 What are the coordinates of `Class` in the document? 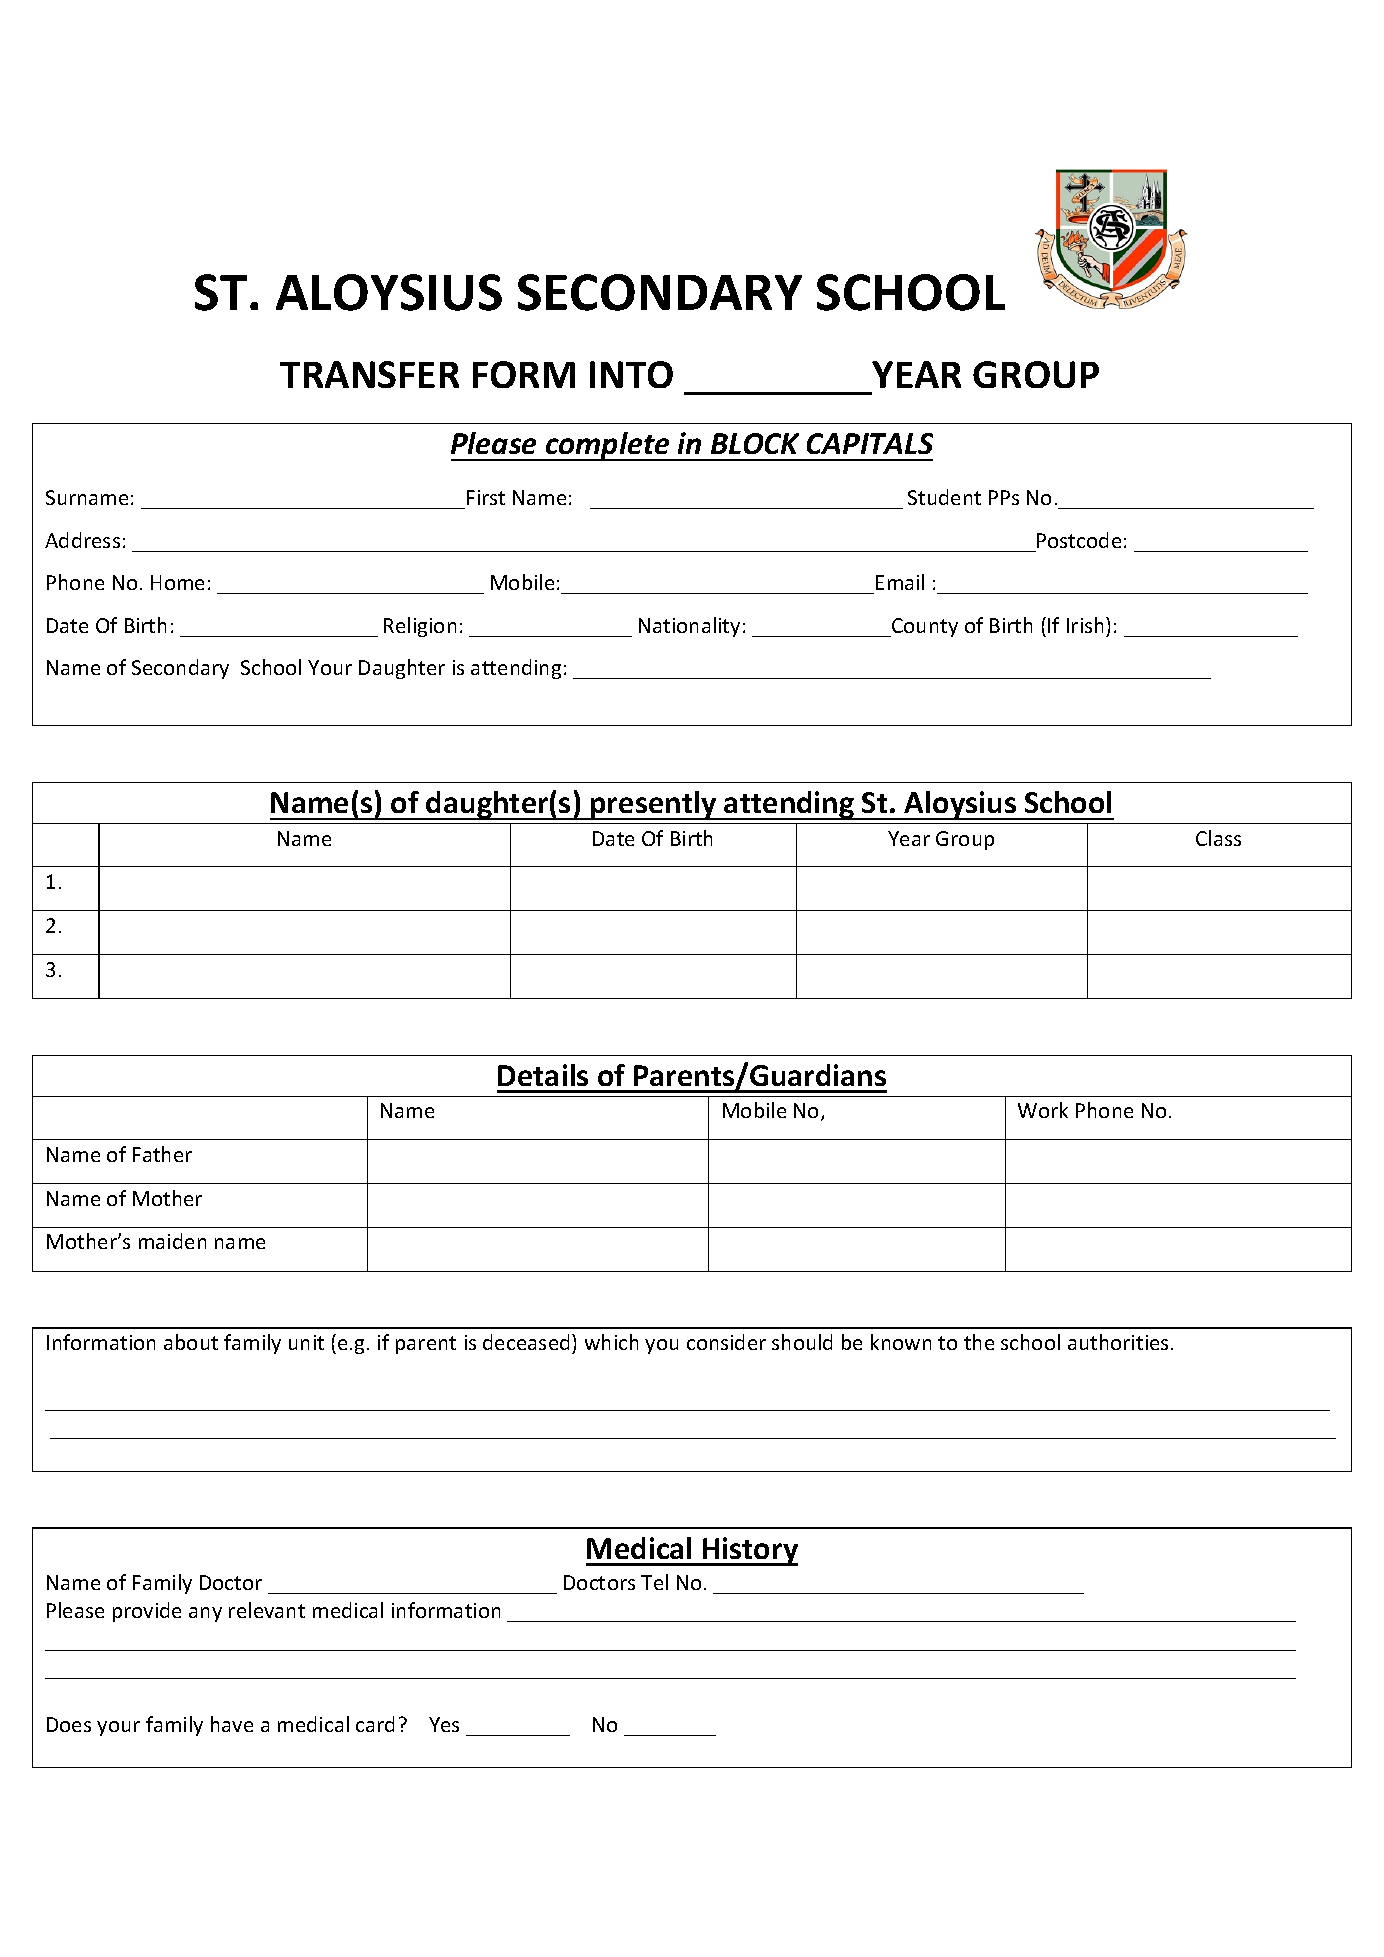 It's located at (1218, 838).
